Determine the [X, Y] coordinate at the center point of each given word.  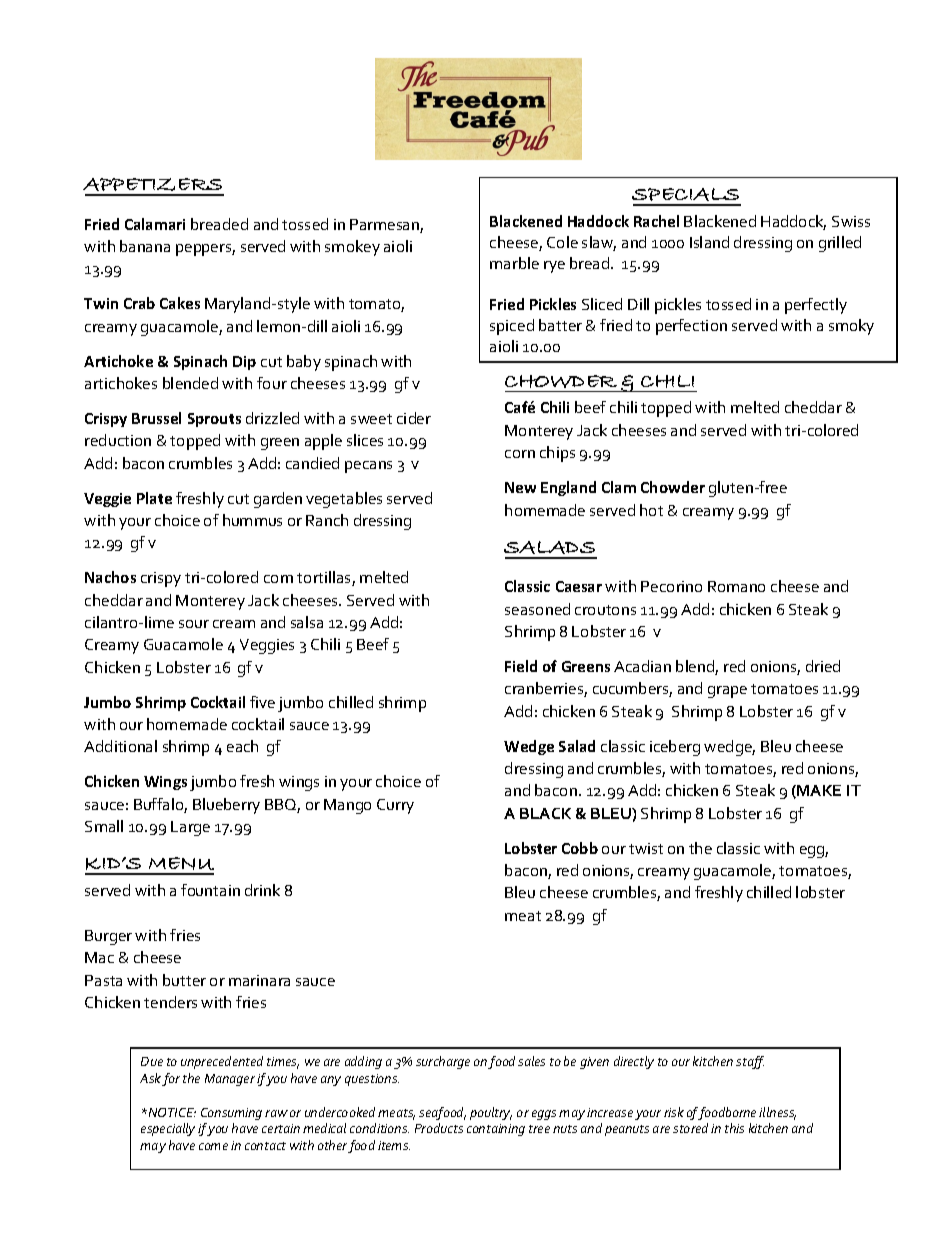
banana [145, 246]
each [242, 746]
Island [709, 242]
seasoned [537, 609]
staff [750, 1062]
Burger [108, 937]
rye [554, 267]
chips [557, 454]
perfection [691, 327]
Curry [395, 806]
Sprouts [214, 420]
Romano [736, 586]
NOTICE [171, 1112]
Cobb [580, 848]
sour [194, 624]
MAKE [819, 790]
